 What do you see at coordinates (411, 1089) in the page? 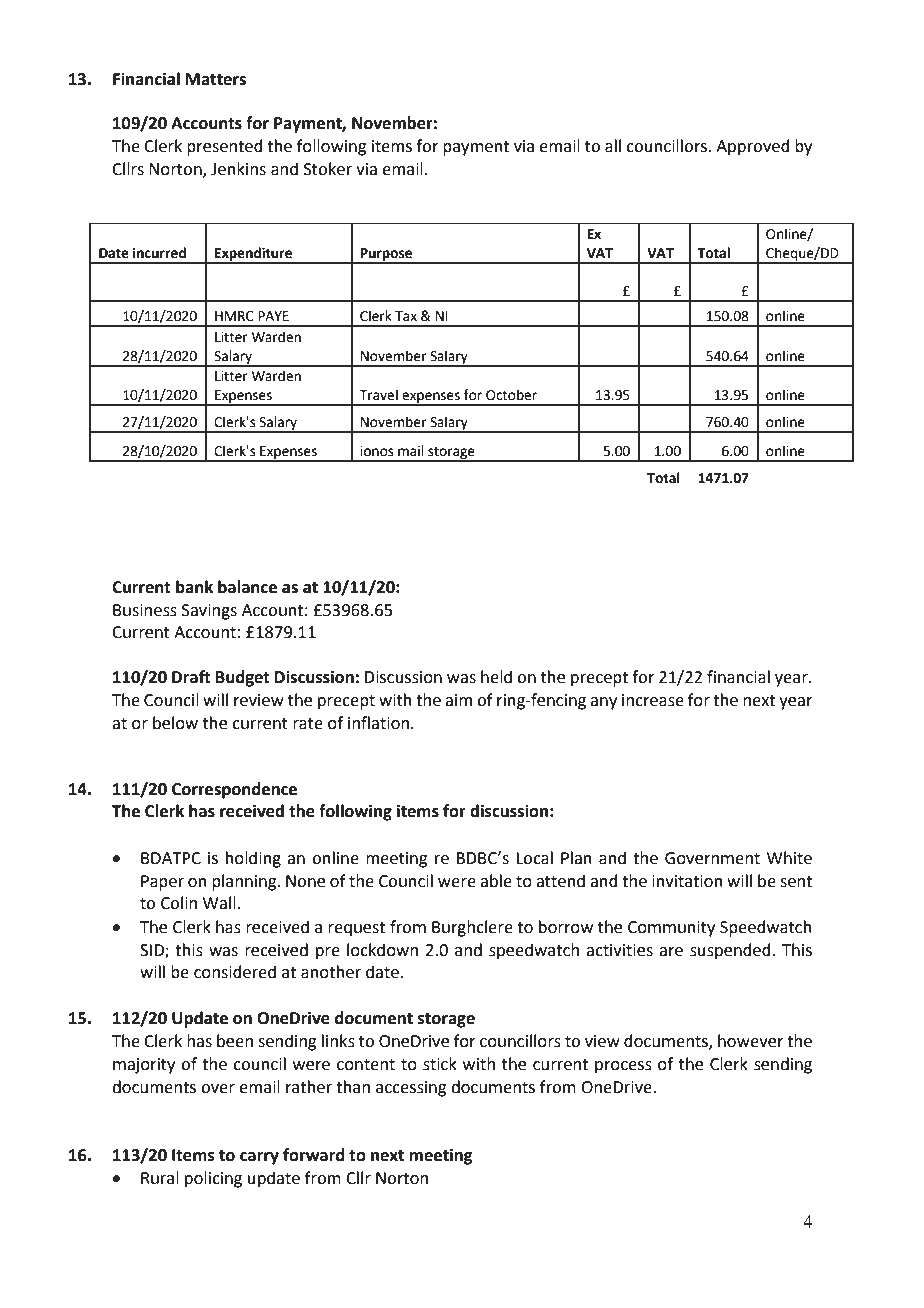
I see `accessing` at bounding box center [411, 1089].
